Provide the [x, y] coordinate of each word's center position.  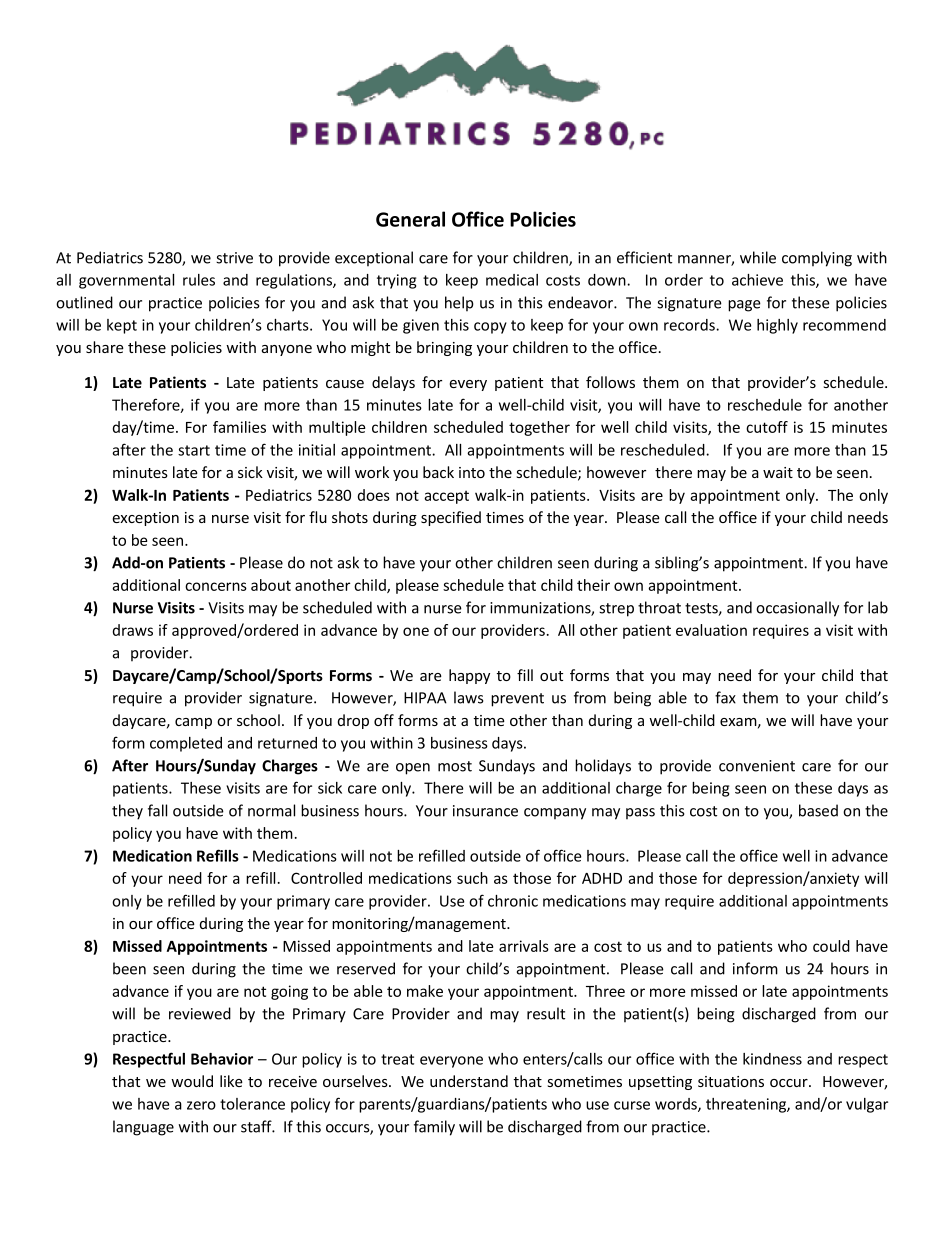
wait [778, 472]
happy [469, 676]
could [831, 946]
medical [512, 280]
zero [201, 1105]
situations [731, 1081]
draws [133, 630]
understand [469, 1081]
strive [234, 258]
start [194, 450]
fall [157, 810]
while [758, 257]
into [472, 472]
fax [725, 697]
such [472, 878]
